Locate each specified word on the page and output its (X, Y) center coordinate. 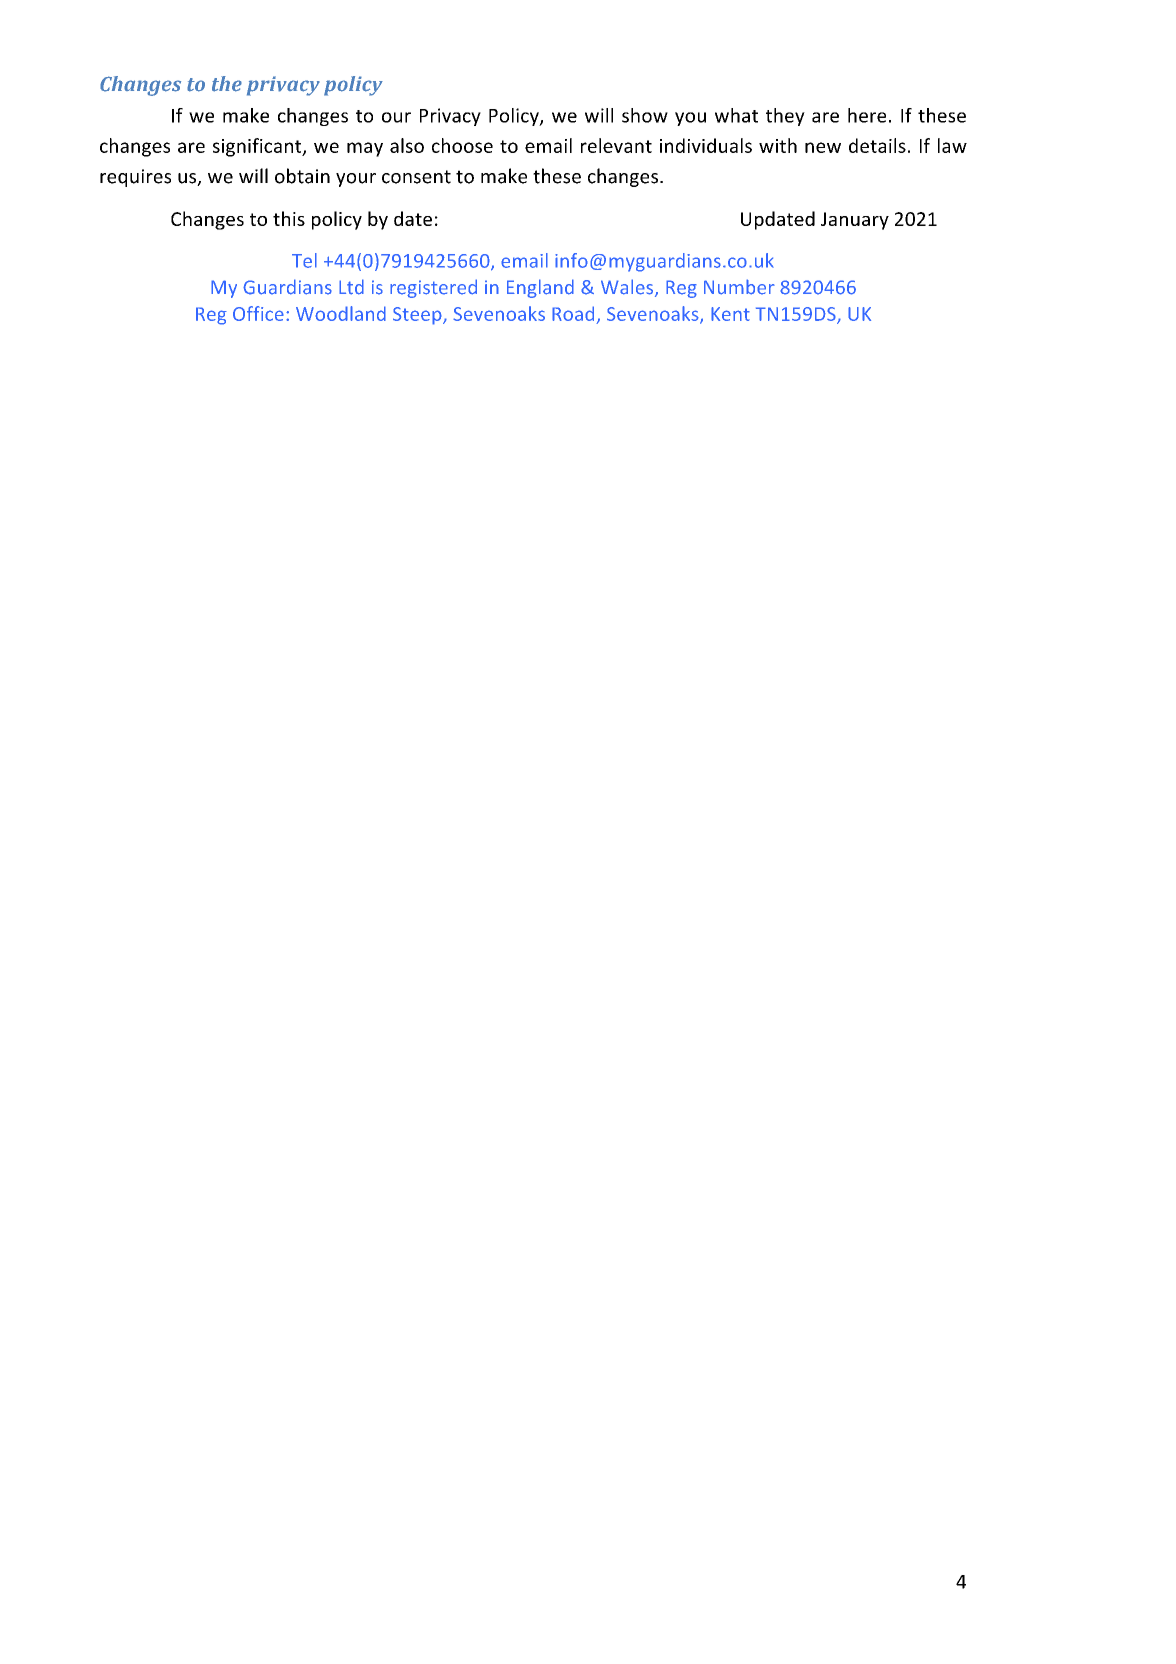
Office (258, 313)
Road (573, 313)
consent (416, 177)
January (855, 221)
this (289, 218)
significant (258, 147)
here (867, 115)
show (645, 115)
